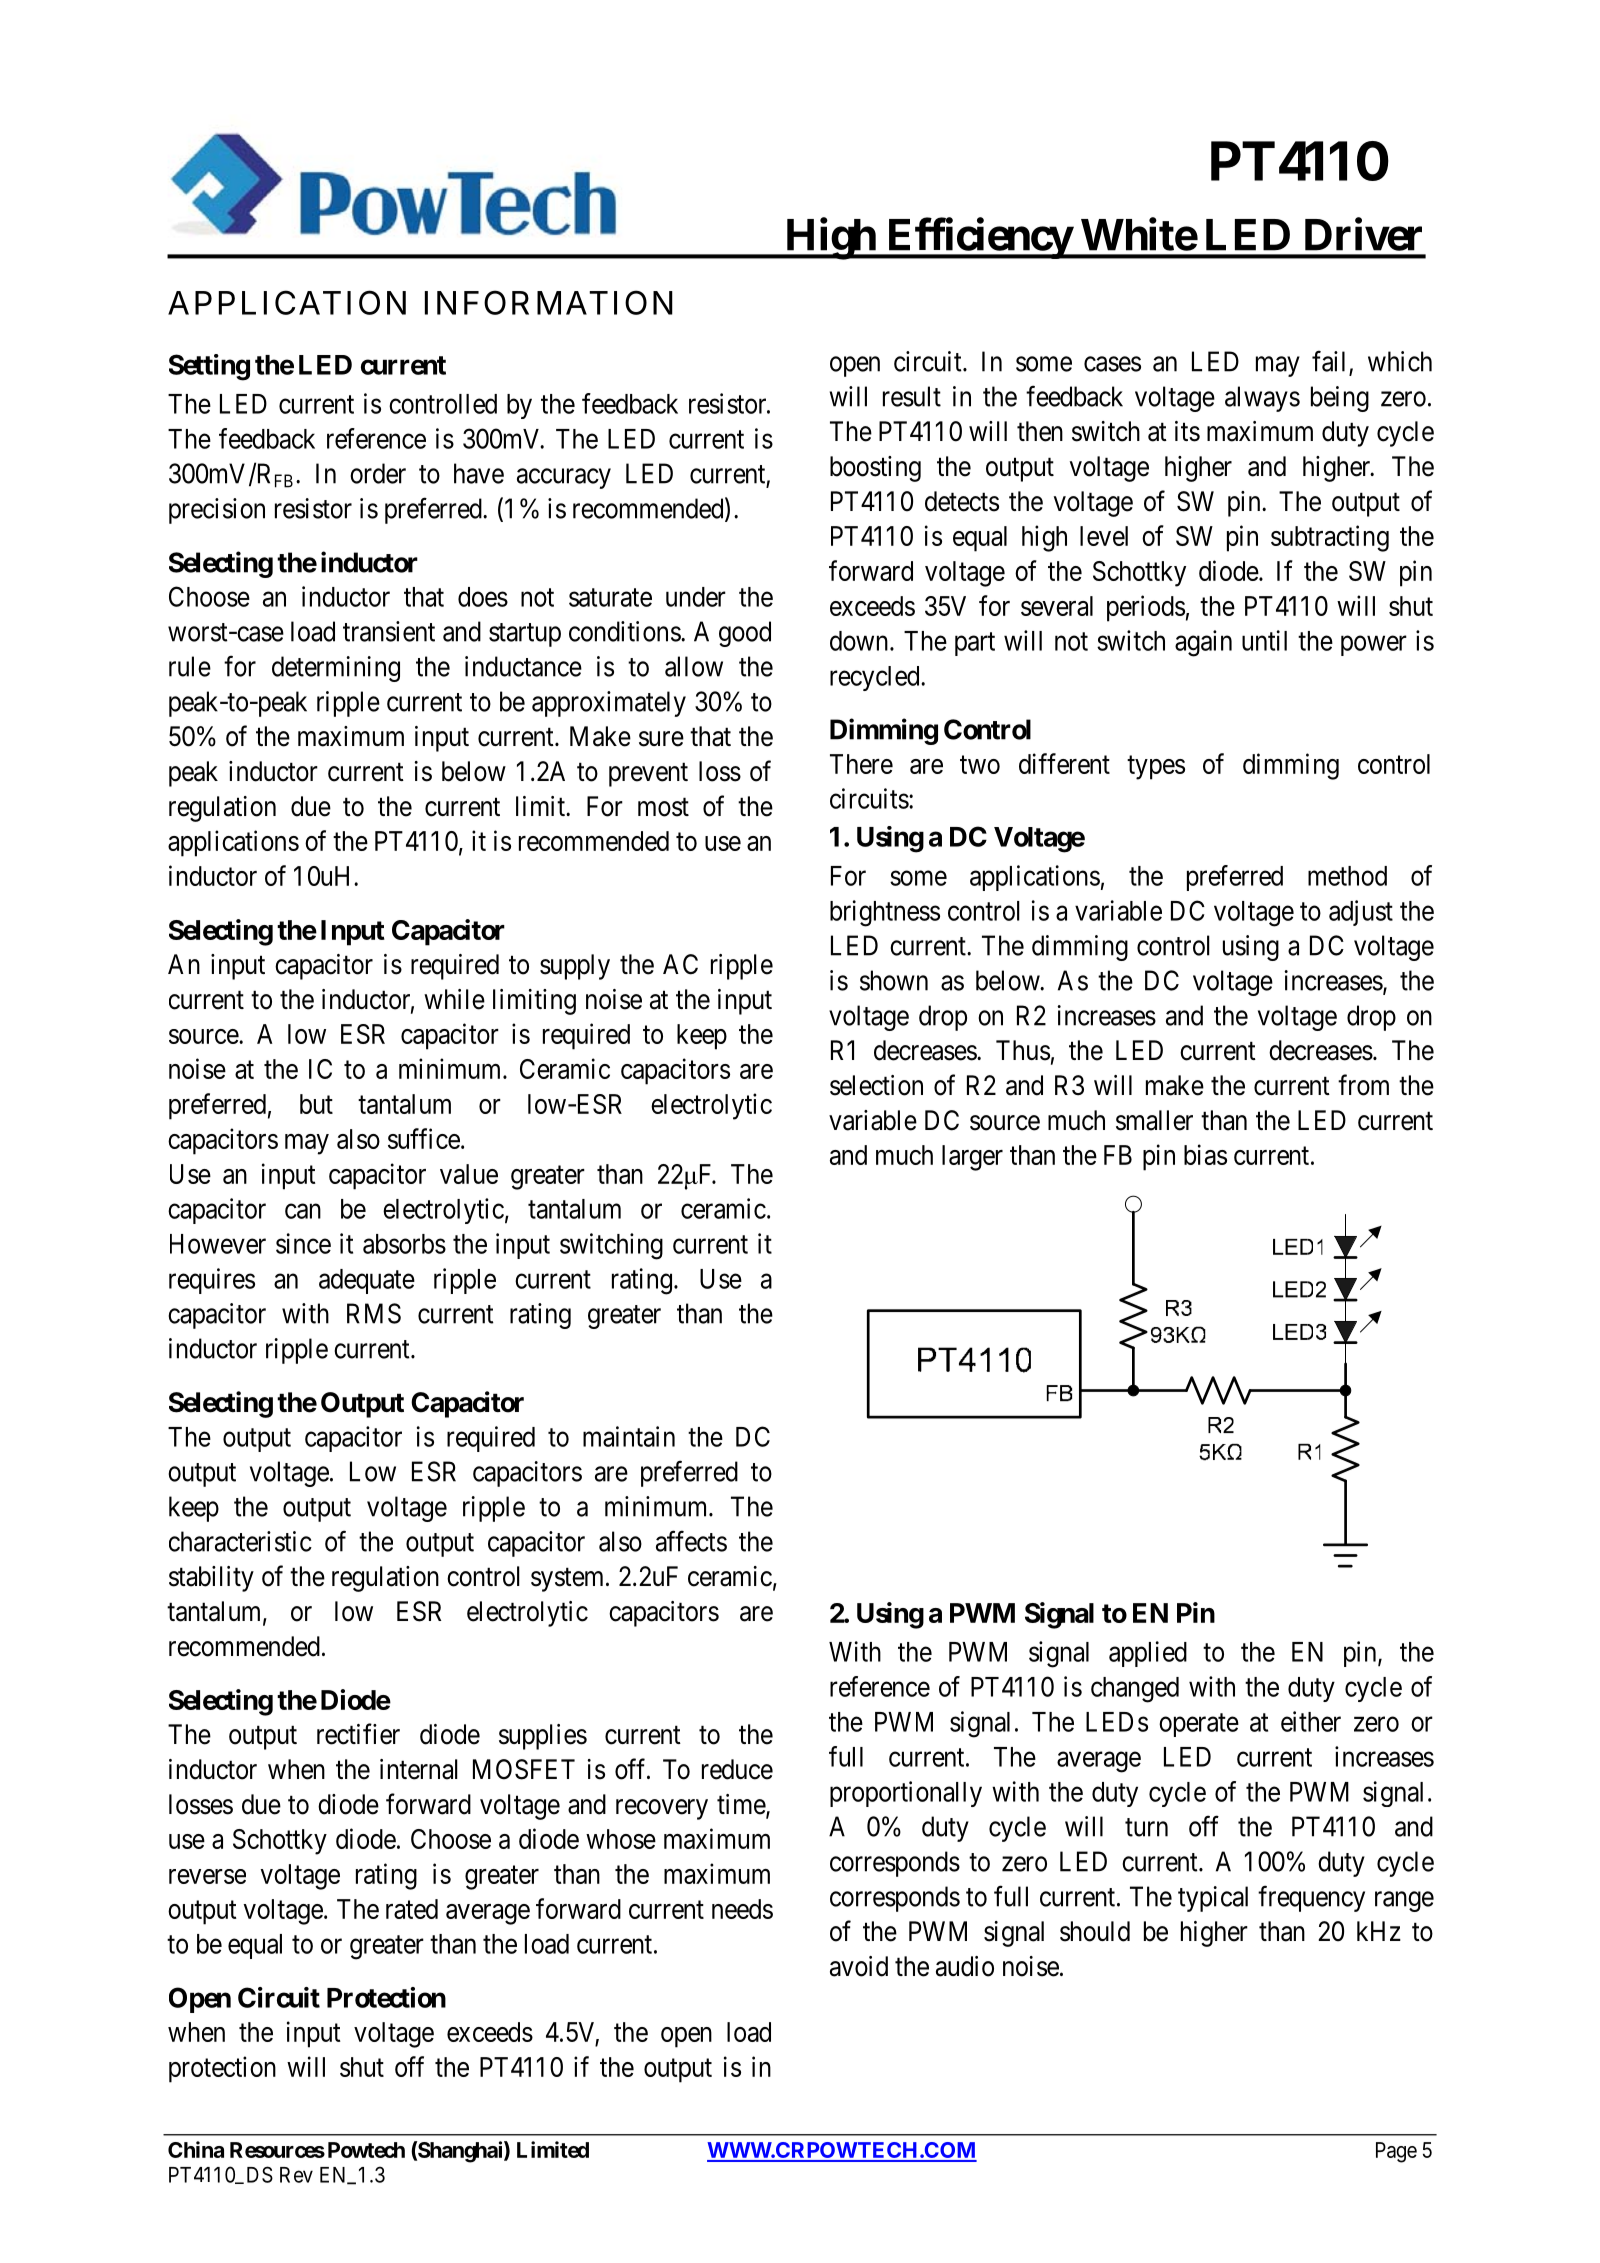 This document has height=2263, width=1600. I want to click on order, so click(378, 473).
